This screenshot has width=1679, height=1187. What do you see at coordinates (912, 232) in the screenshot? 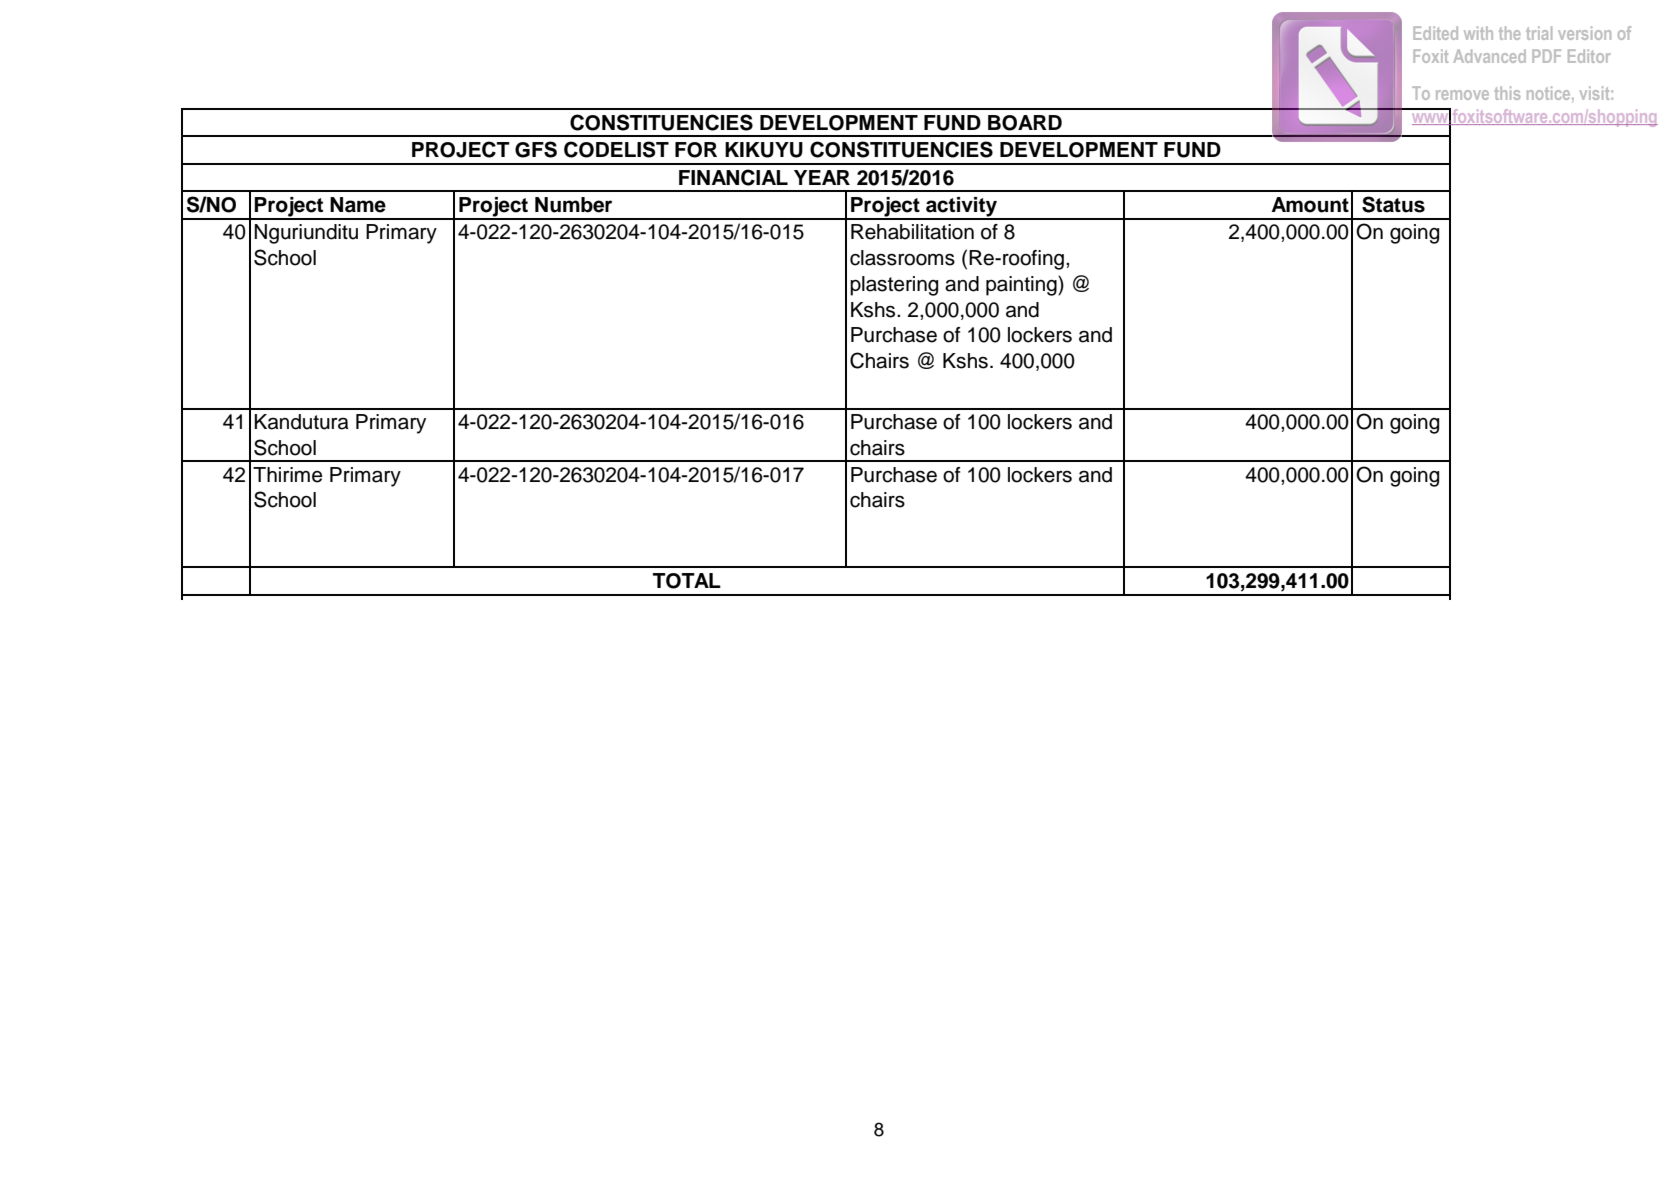
I see `Rehabilitation` at bounding box center [912, 232].
